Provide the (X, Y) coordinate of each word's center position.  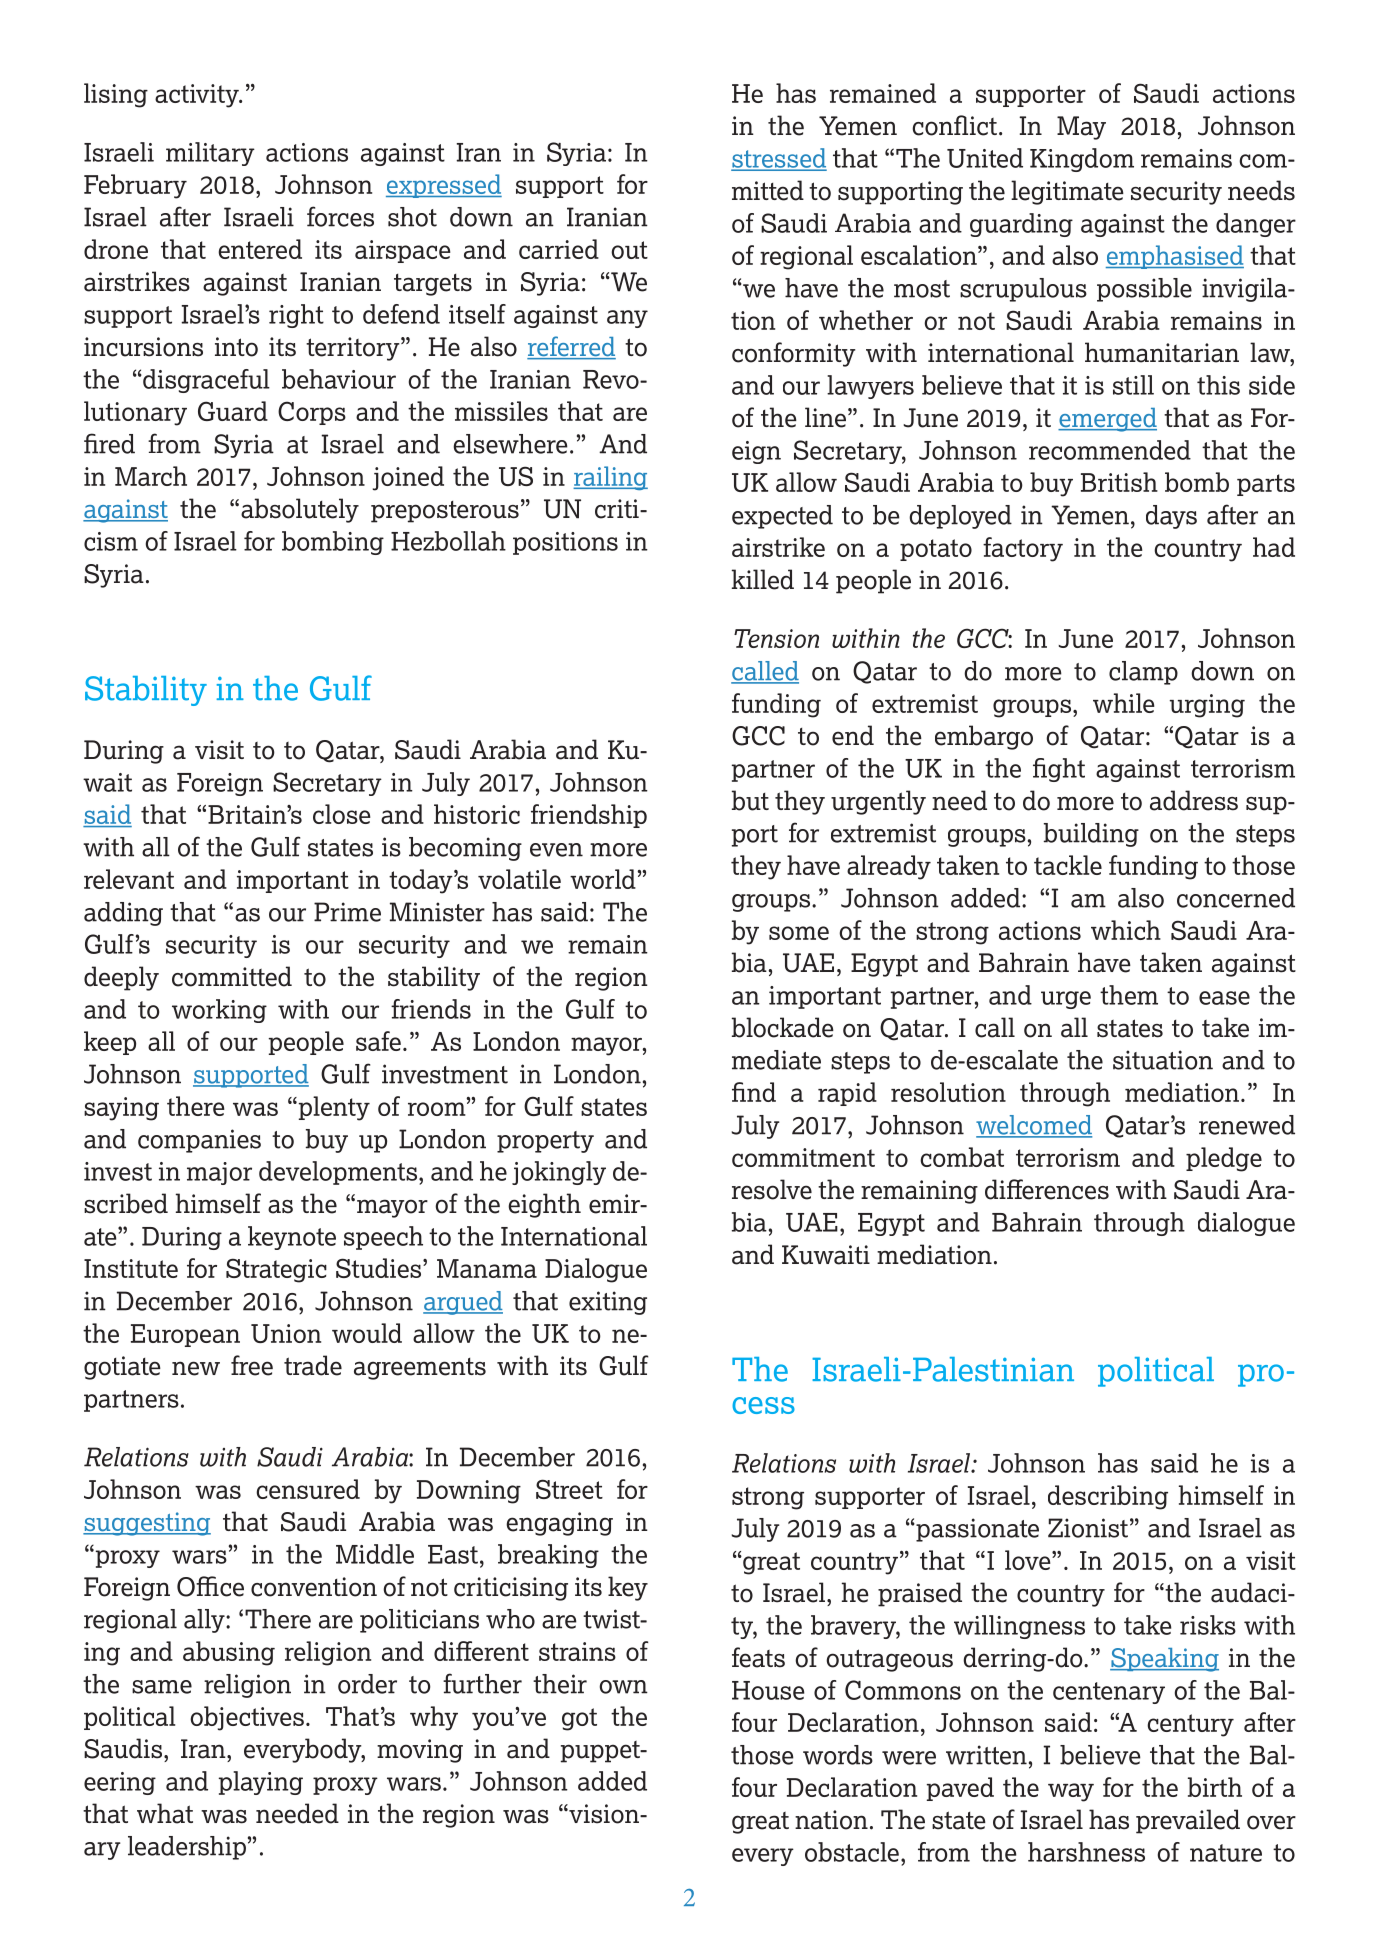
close (342, 814)
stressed (779, 159)
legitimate (1067, 192)
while (1124, 703)
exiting (608, 1303)
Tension (776, 638)
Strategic (276, 1270)
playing (261, 1783)
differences (1047, 1189)
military (210, 154)
